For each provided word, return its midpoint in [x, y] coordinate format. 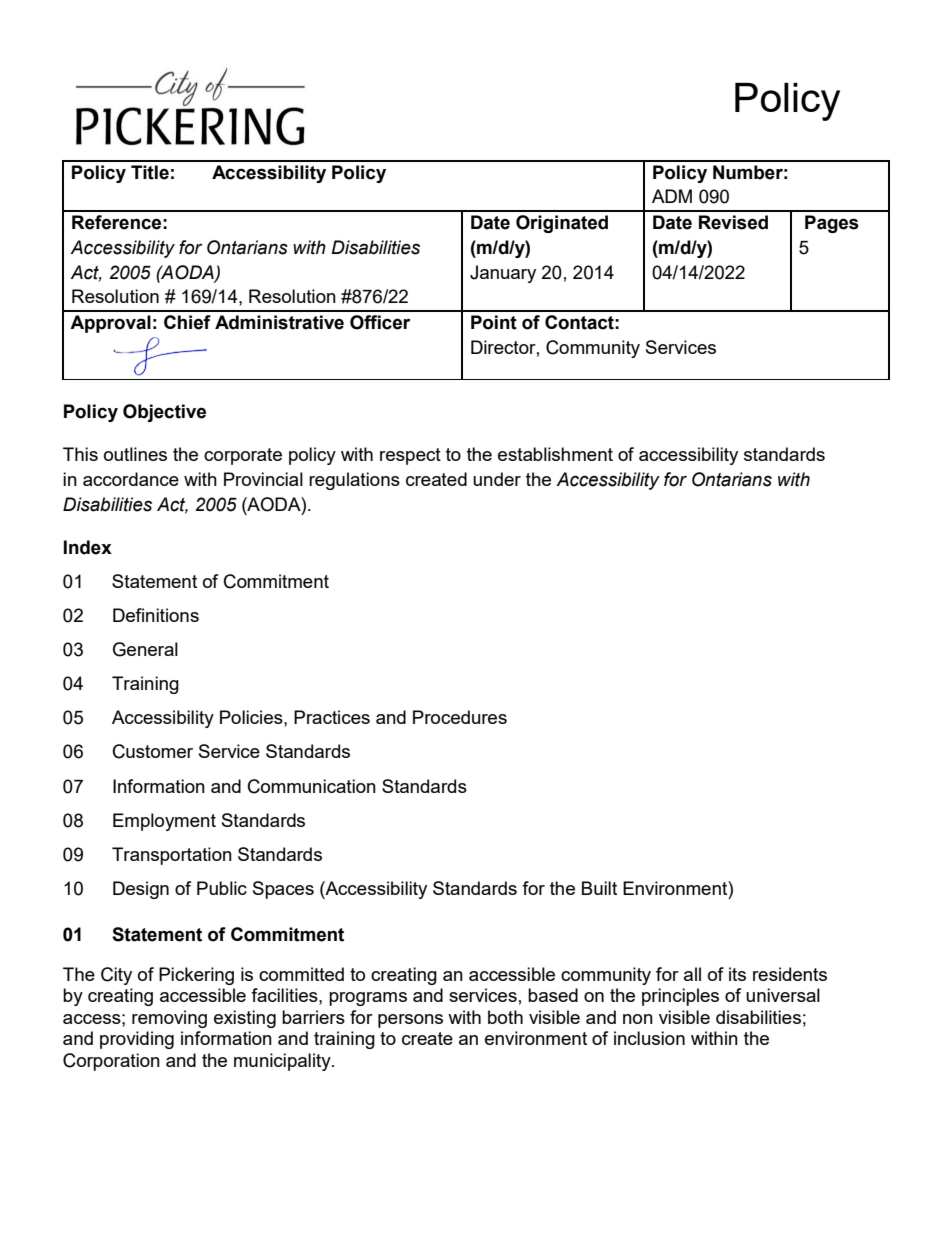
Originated [562, 224]
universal [783, 995]
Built [599, 888]
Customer [153, 751]
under [497, 479]
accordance [131, 479]
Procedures [460, 717]
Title [150, 172]
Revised [733, 222]
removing [169, 1019]
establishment [555, 454]
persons [410, 1021]
